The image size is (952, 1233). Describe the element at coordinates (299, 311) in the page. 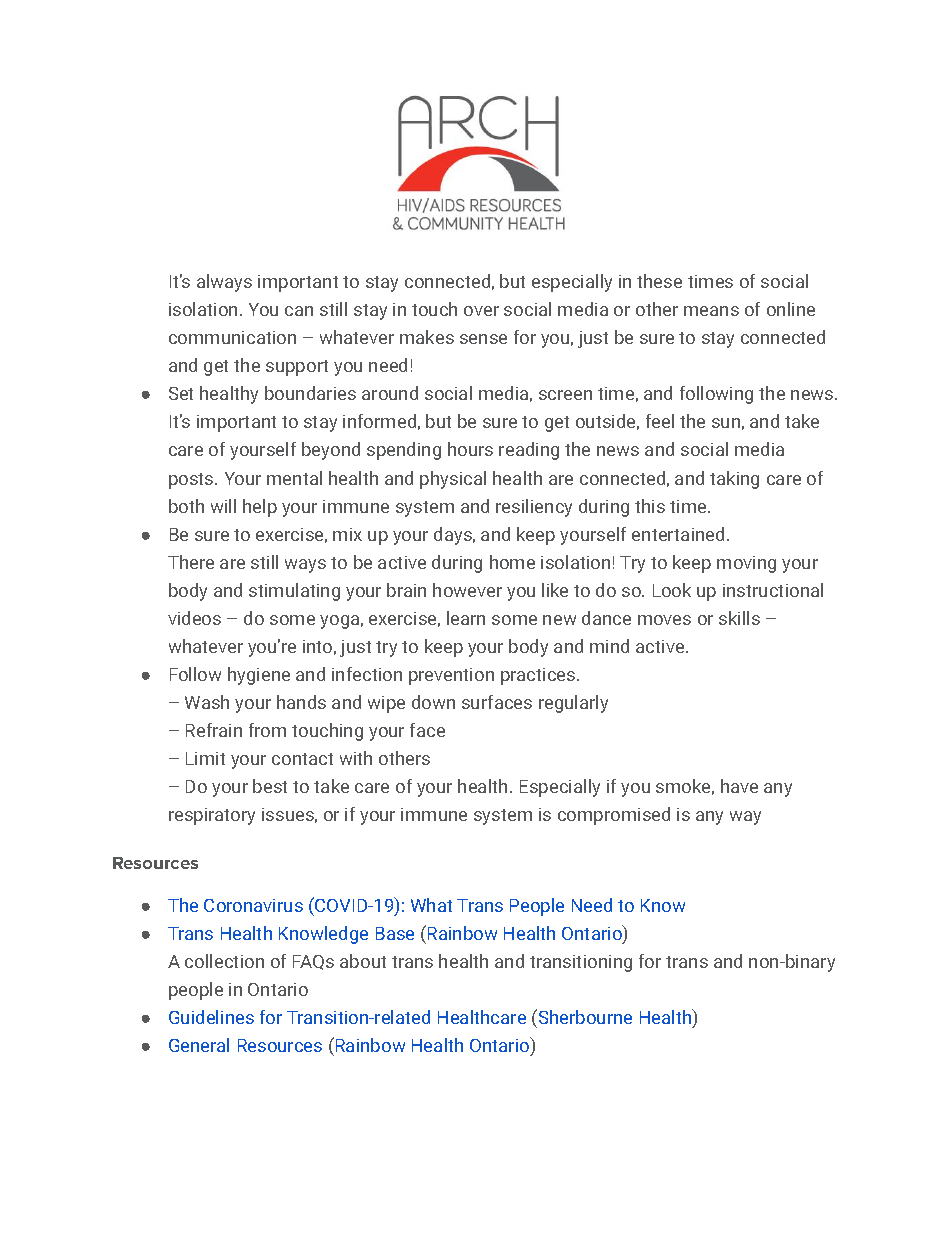

I see `can` at that location.
